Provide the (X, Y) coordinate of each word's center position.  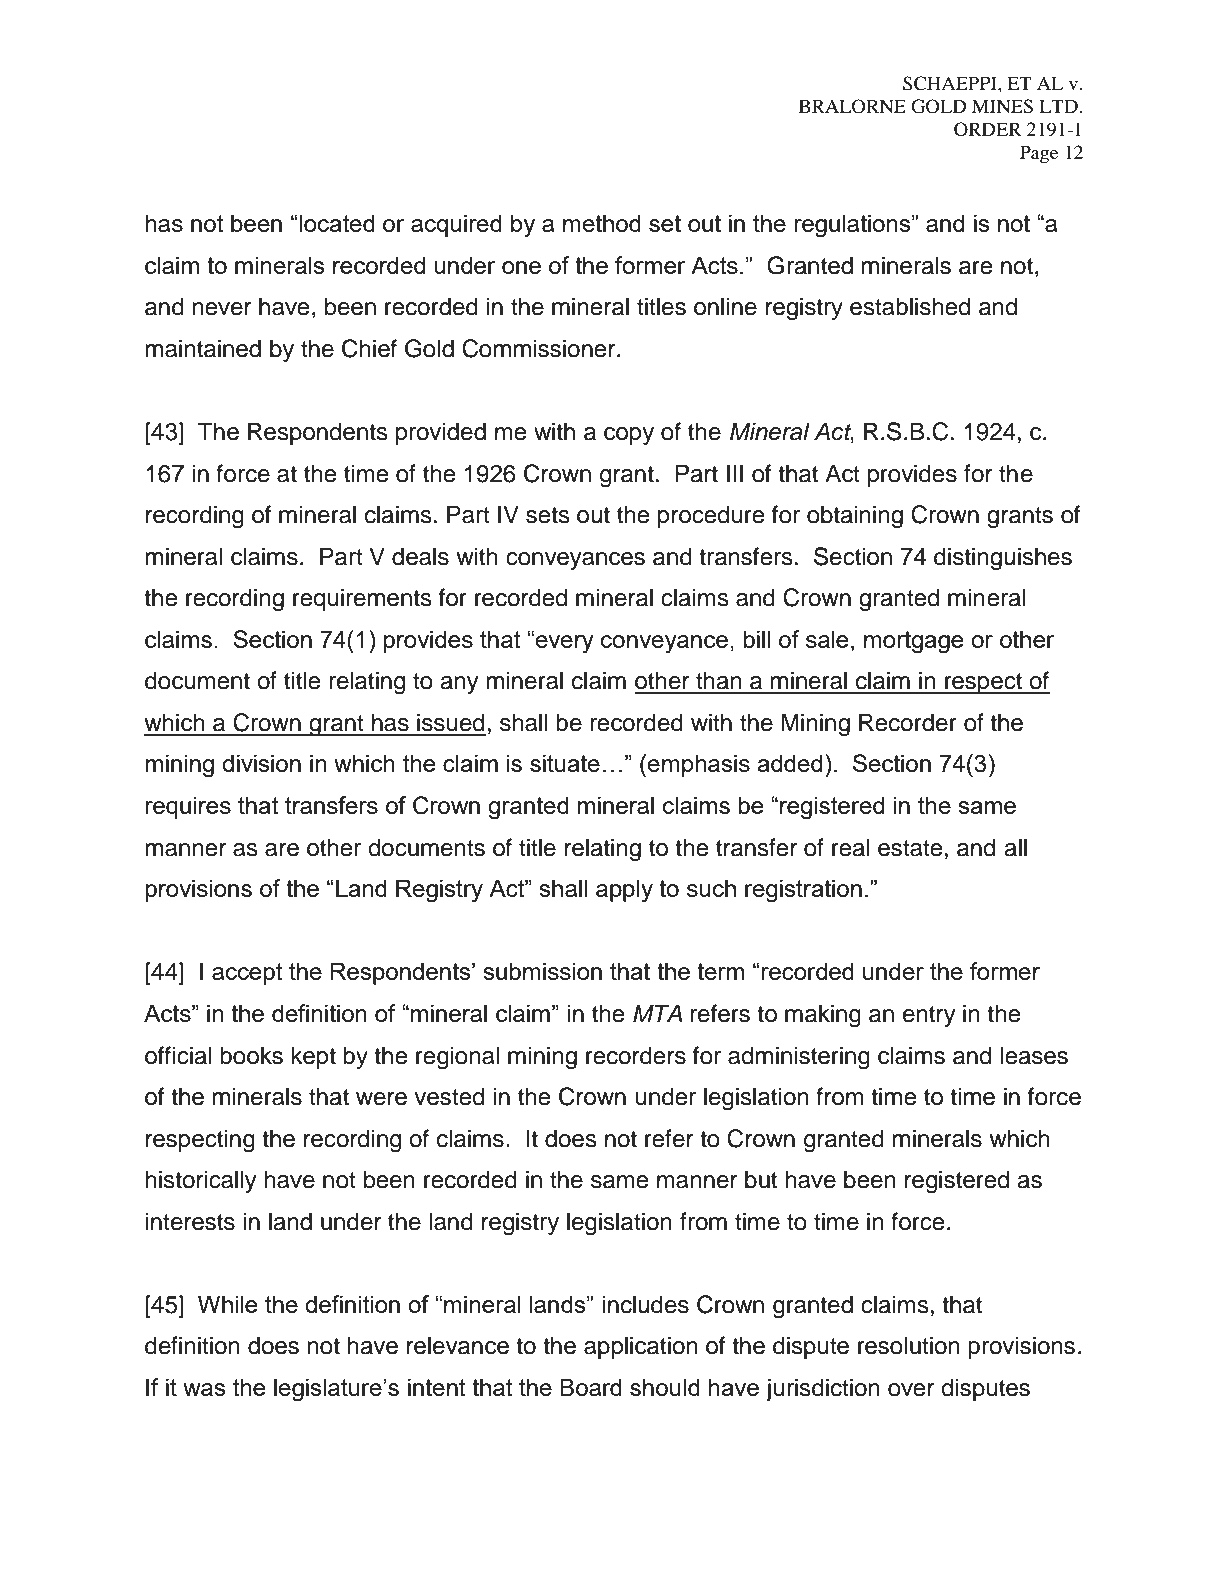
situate (565, 763)
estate (910, 848)
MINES (1002, 106)
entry (929, 1016)
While (227, 1304)
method (602, 223)
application (641, 1347)
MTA (657, 1013)
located (337, 223)
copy (629, 436)
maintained (203, 348)
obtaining (855, 517)
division (261, 763)
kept (314, 1057)
